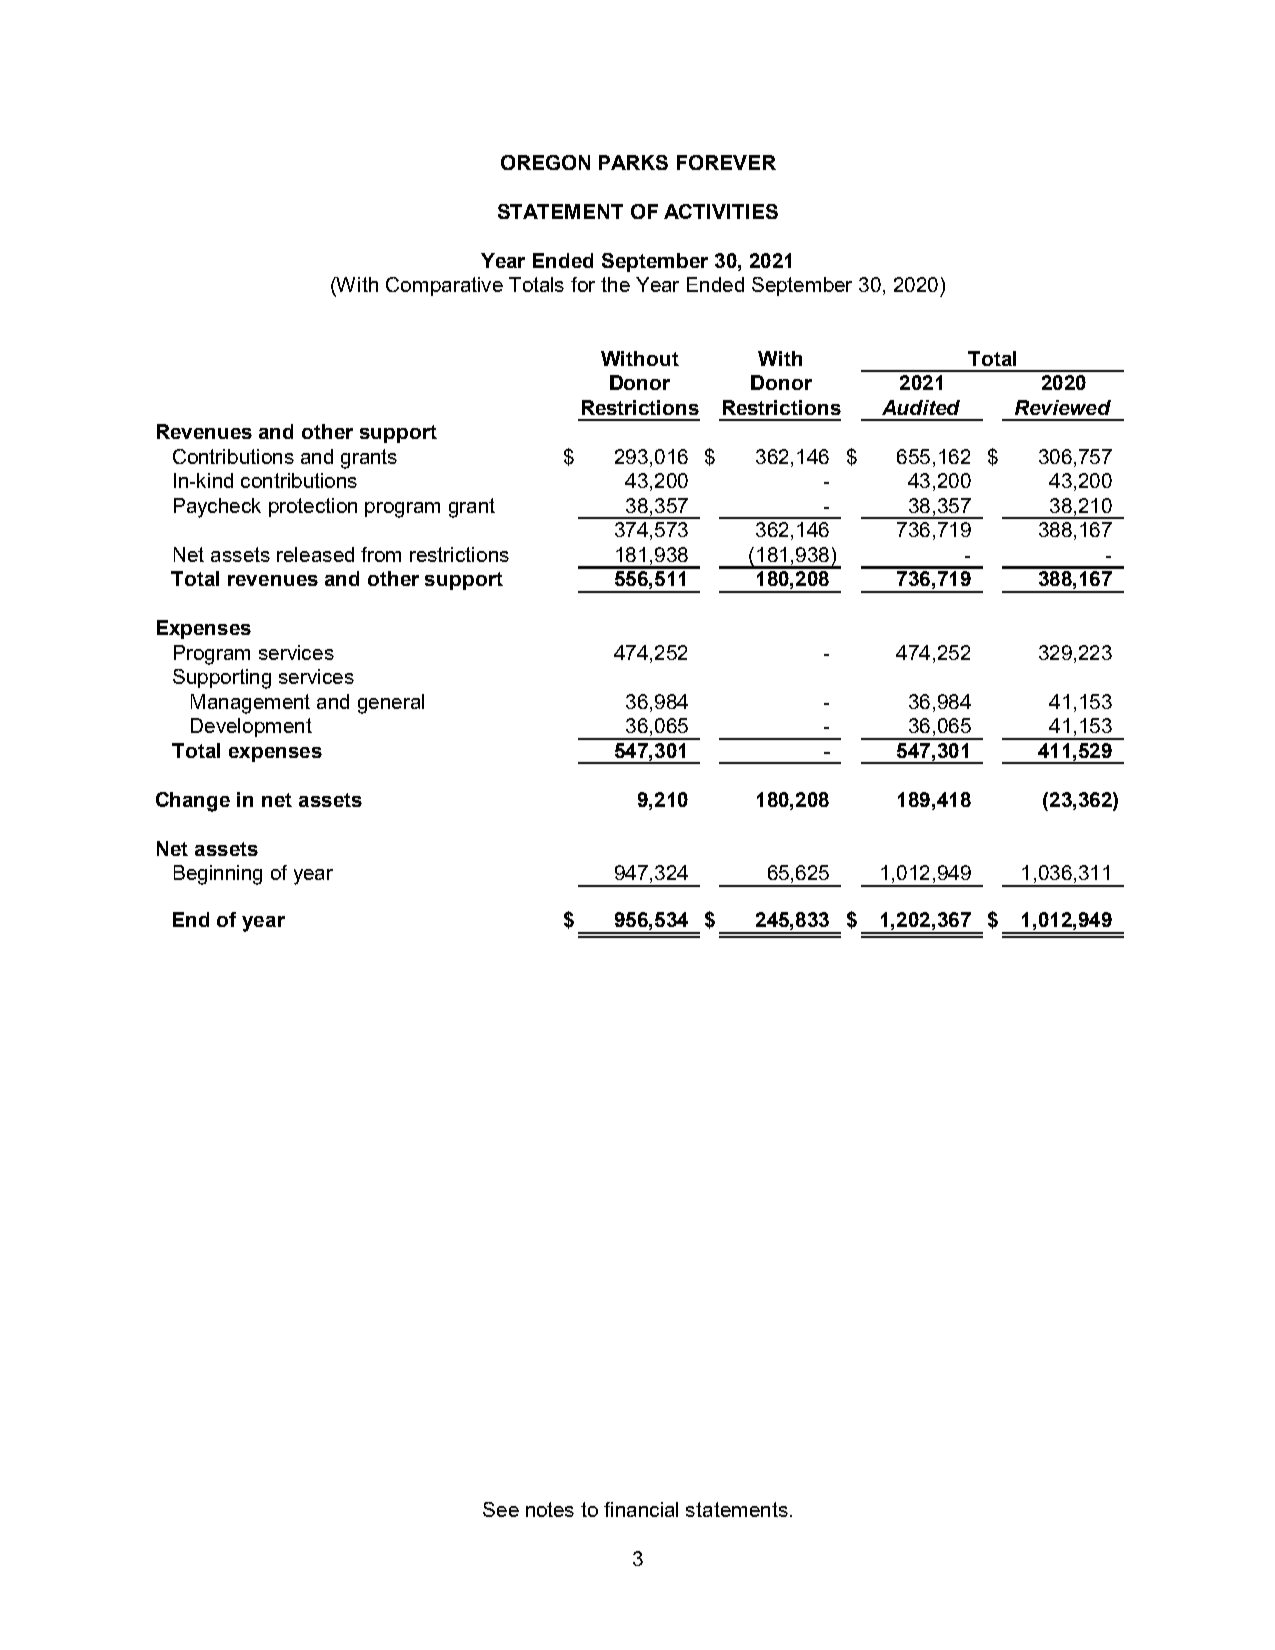 This page has width=1275, height=1650. What do you see at coordinates (721, 211) in the page?
I see `ACTIVITIES` at bounding box center [721, 211].
